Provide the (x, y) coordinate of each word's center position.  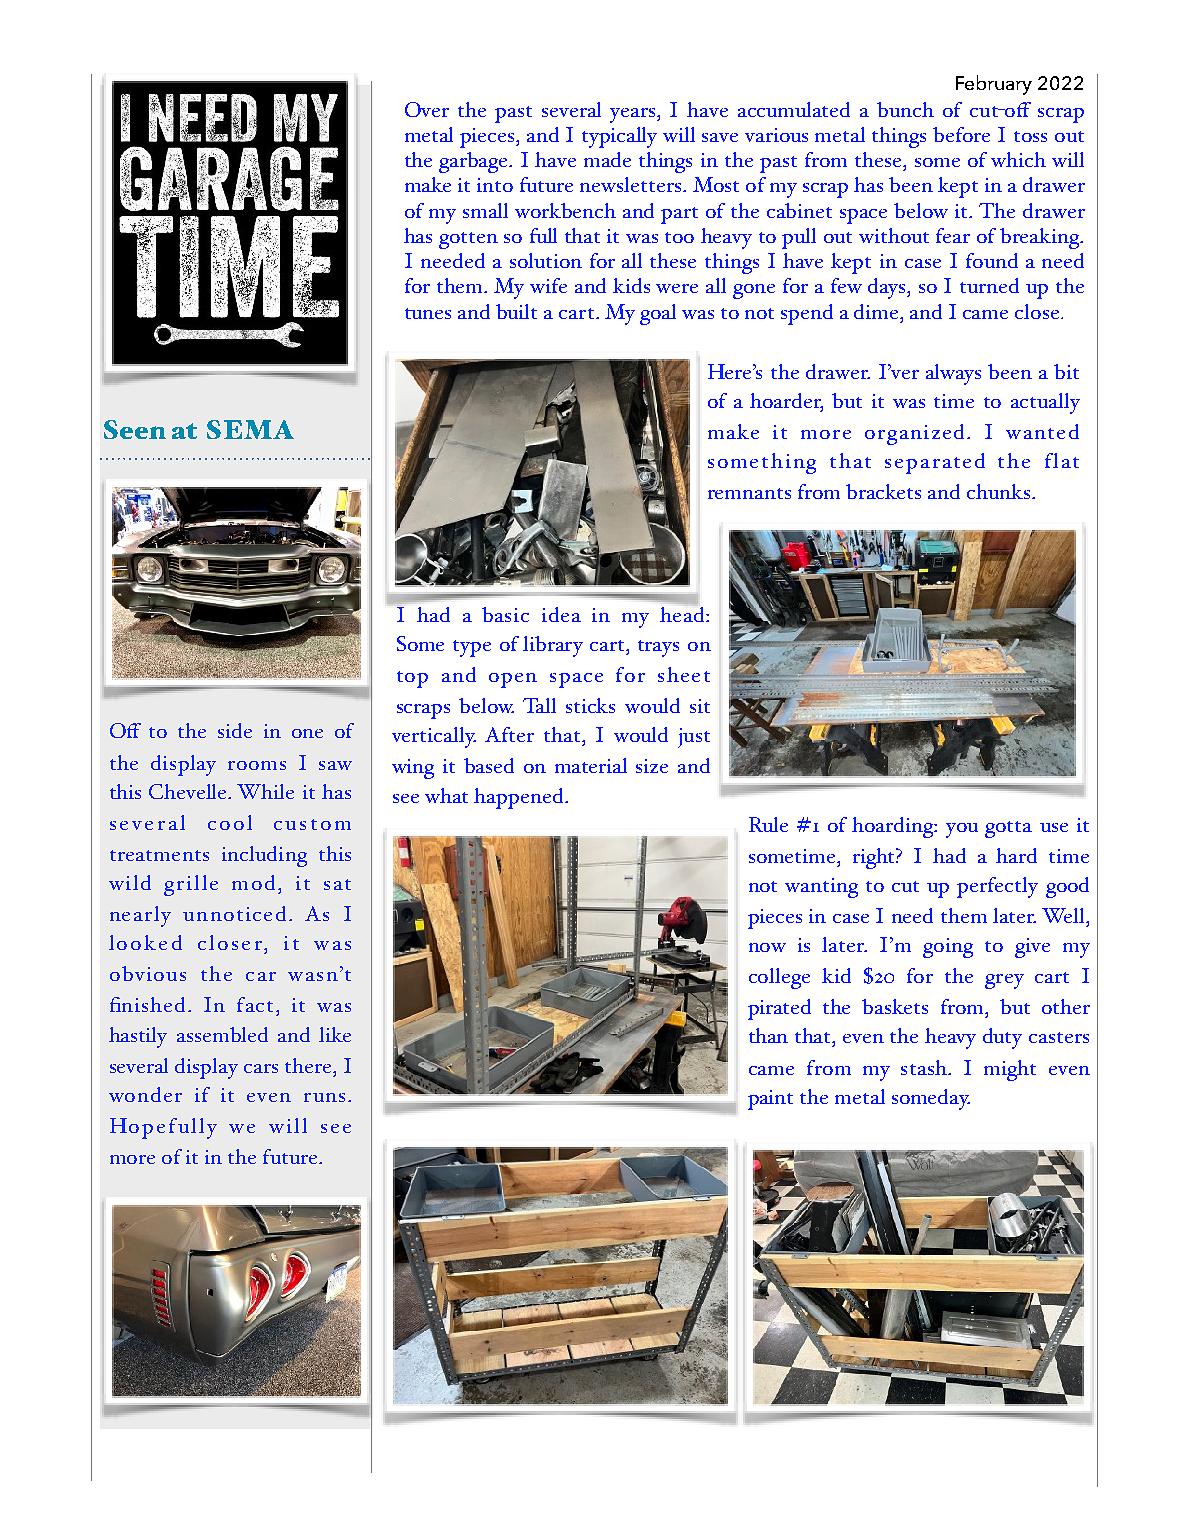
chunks (1000, 491)
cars (261, 1068)
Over (427, 109)
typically (619, 137)
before (961, 134)
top (412, 679)
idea (561, 614)
